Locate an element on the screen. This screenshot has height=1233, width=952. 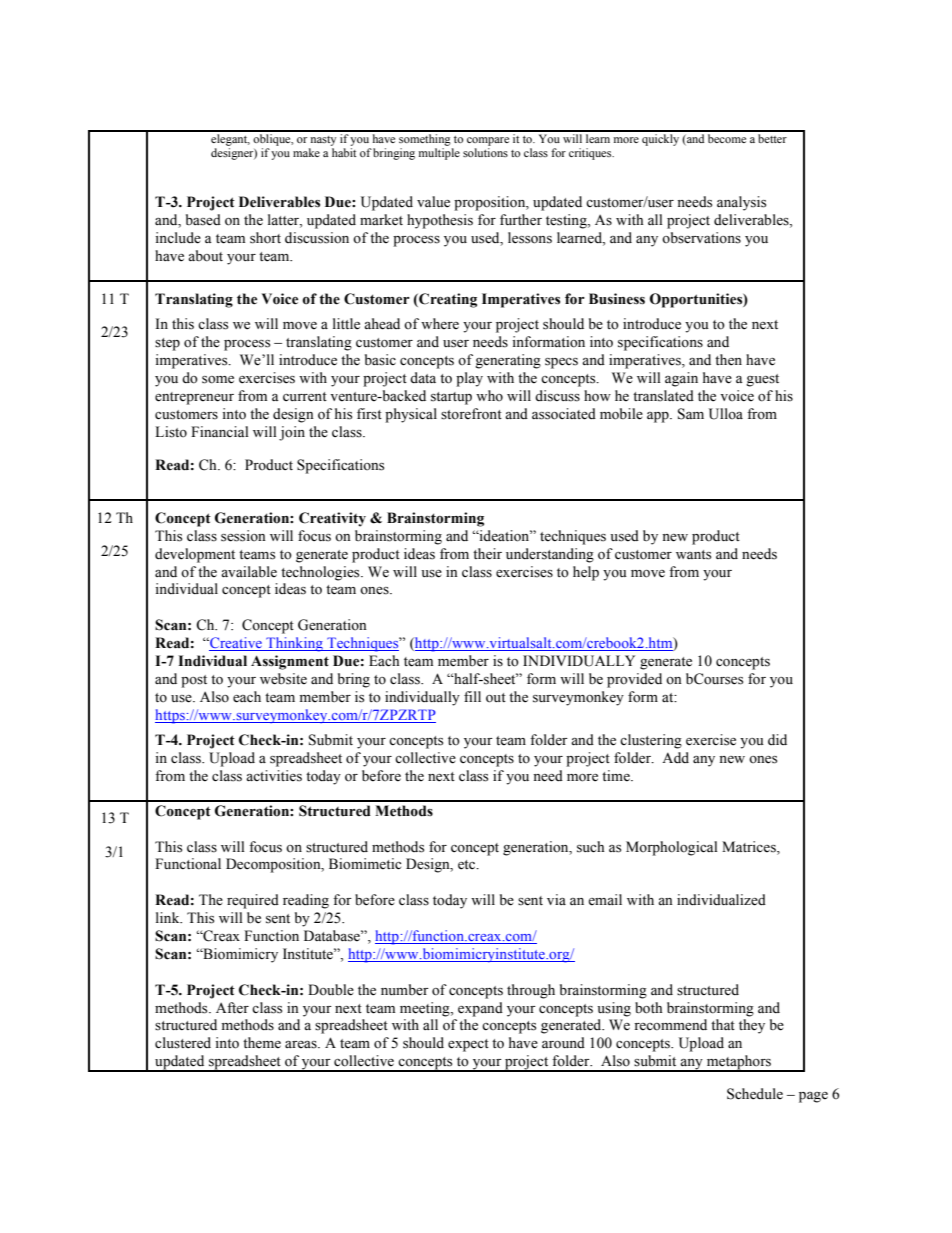
solutions is located at coordinates (485, 152).
